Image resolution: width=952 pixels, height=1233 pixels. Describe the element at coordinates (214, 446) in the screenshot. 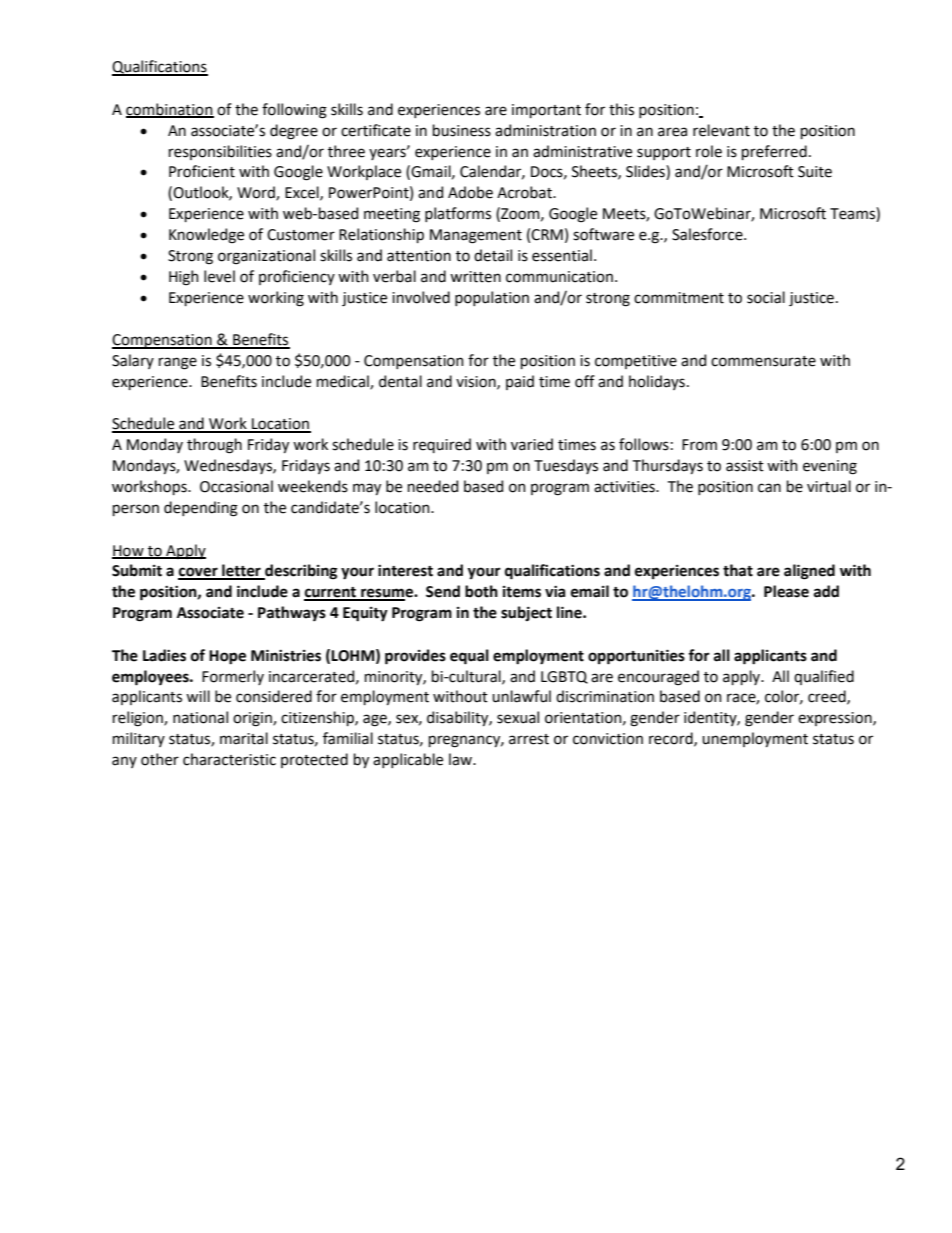

I see `through` at that location.
